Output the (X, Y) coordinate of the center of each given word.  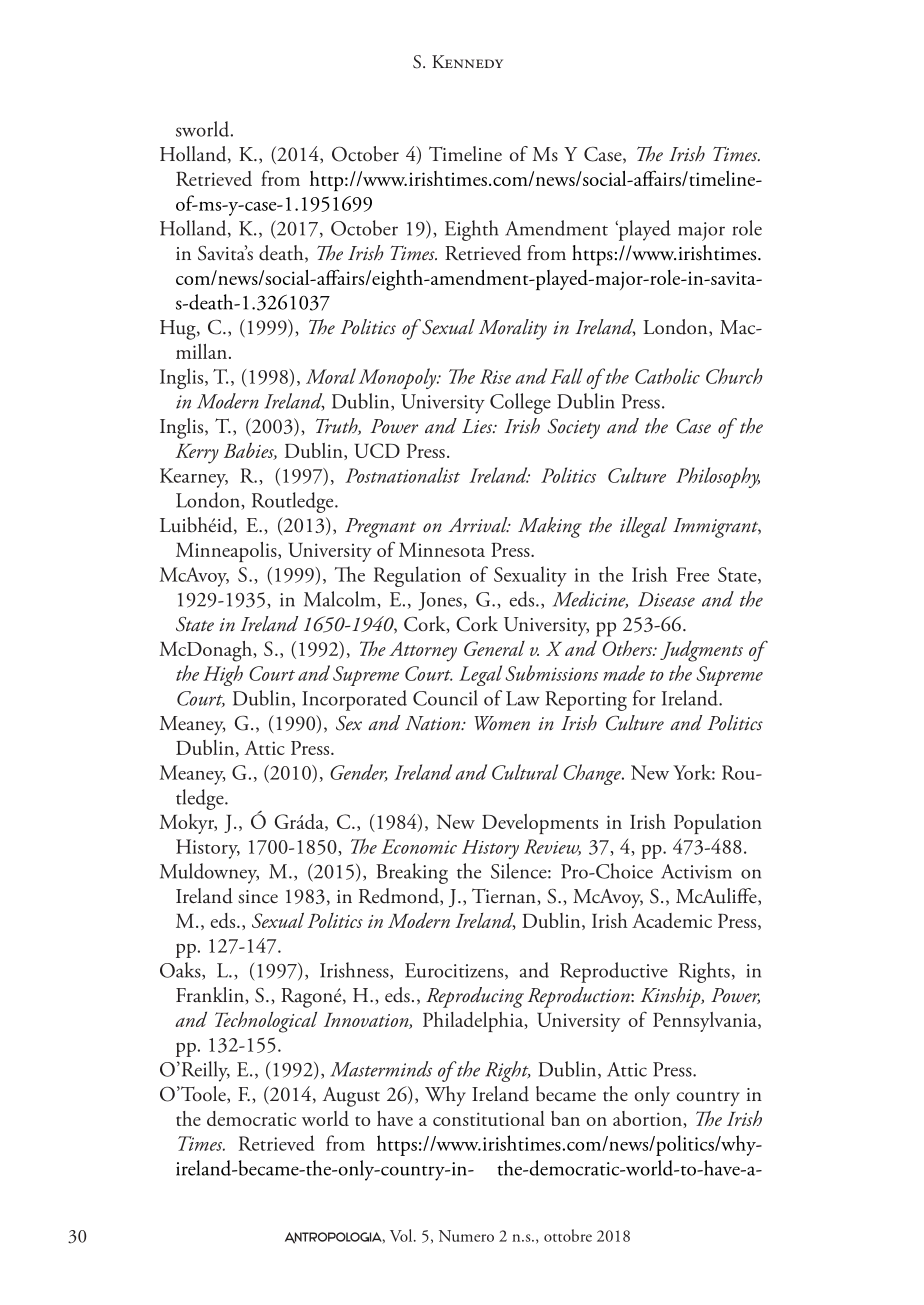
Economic (419, 846)
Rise (495, 376)
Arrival (479, 524)
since (258, 897)
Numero (466, 1236)
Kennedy (467, 61)
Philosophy (718, 477)
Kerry (197, 454)
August (351, 1097)
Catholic (667, 376)
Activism (696, 871)
